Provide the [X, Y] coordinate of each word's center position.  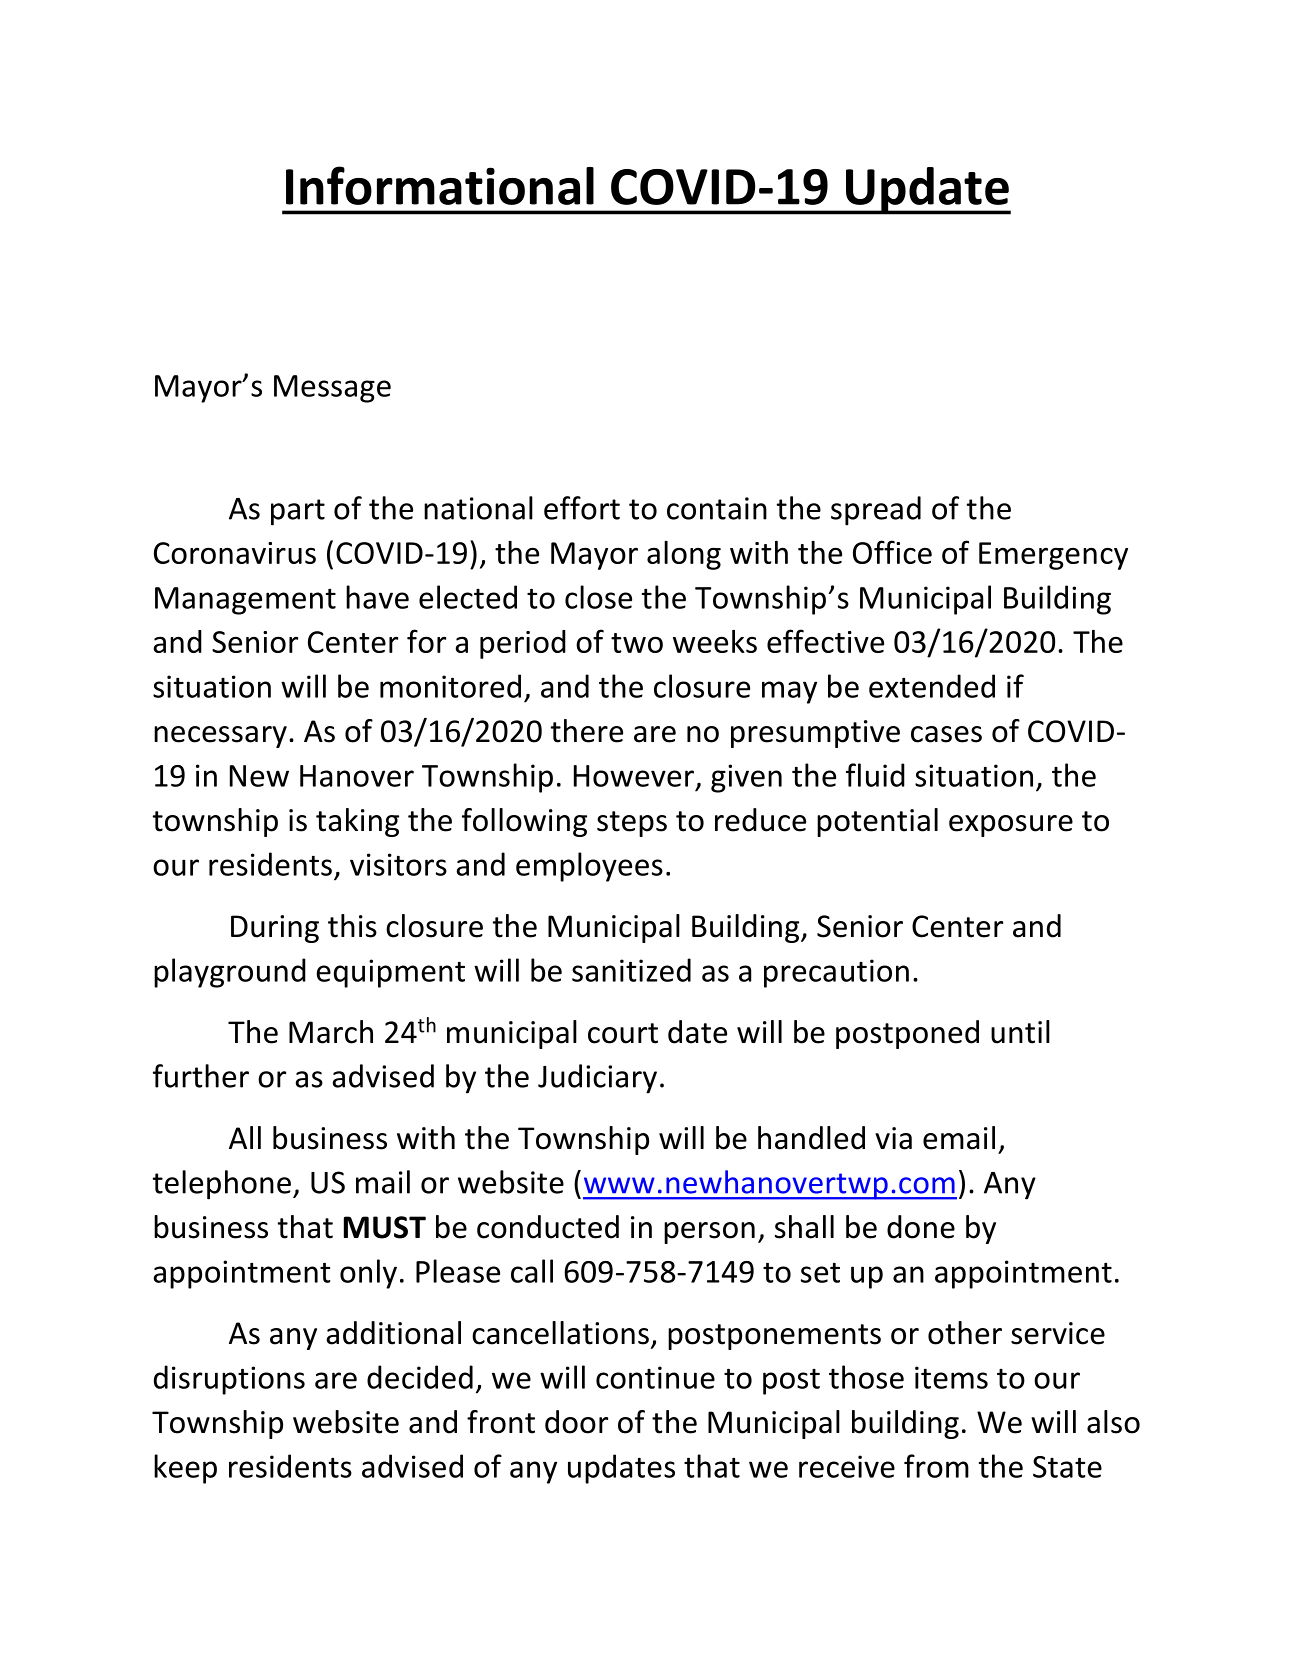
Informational [440, 185]
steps [632, 824]
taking [357, 822]
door [576, 1422]
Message [332, 389]
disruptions [229, 1380]
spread [876, 511]
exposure [1011, 826]
